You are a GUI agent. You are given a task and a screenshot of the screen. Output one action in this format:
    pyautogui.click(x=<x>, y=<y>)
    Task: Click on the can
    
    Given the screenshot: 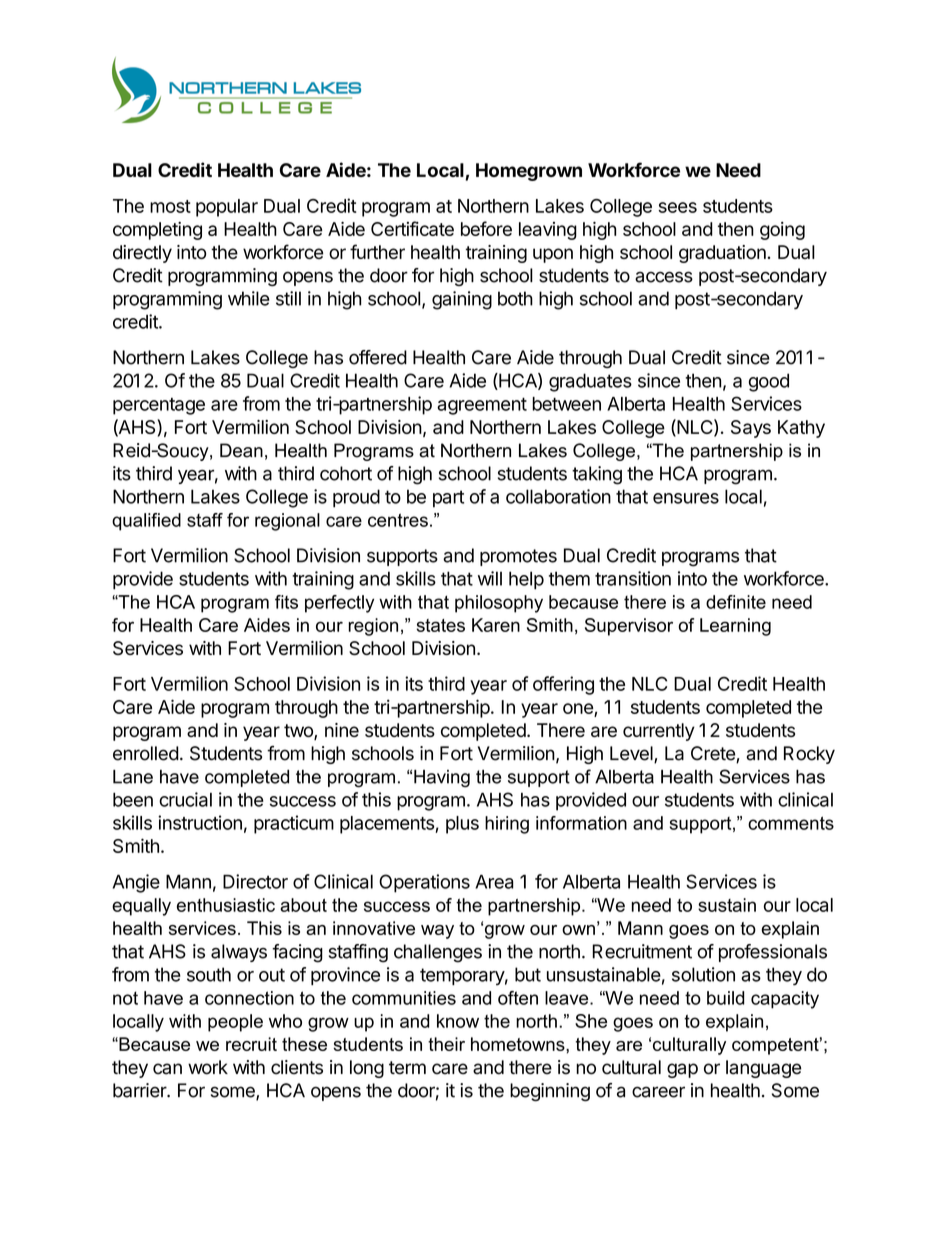 What is the action you would take?
    pyautogui.click(x=167, y=1069)
